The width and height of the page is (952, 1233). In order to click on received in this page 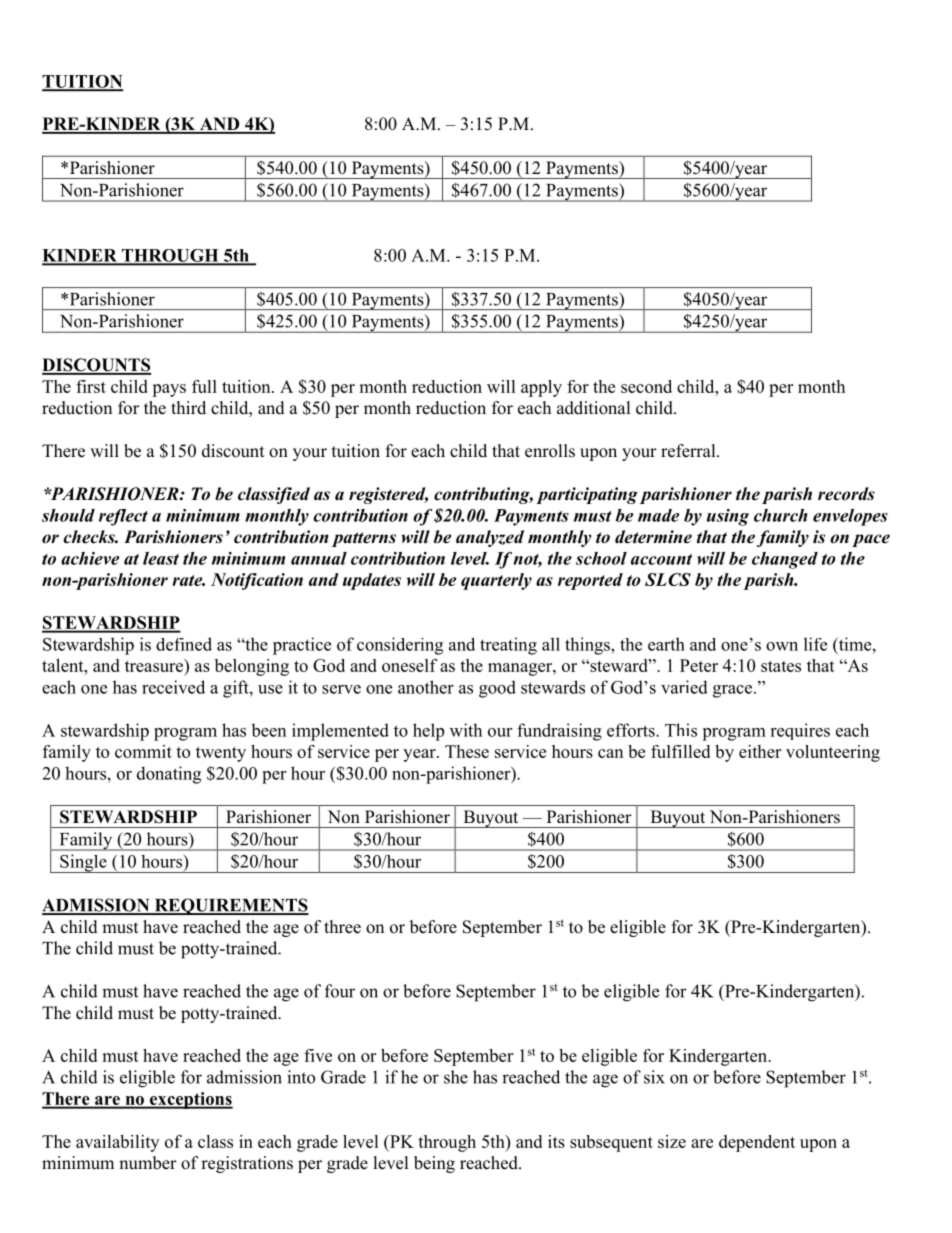, I will do `click(173, 687)`.
